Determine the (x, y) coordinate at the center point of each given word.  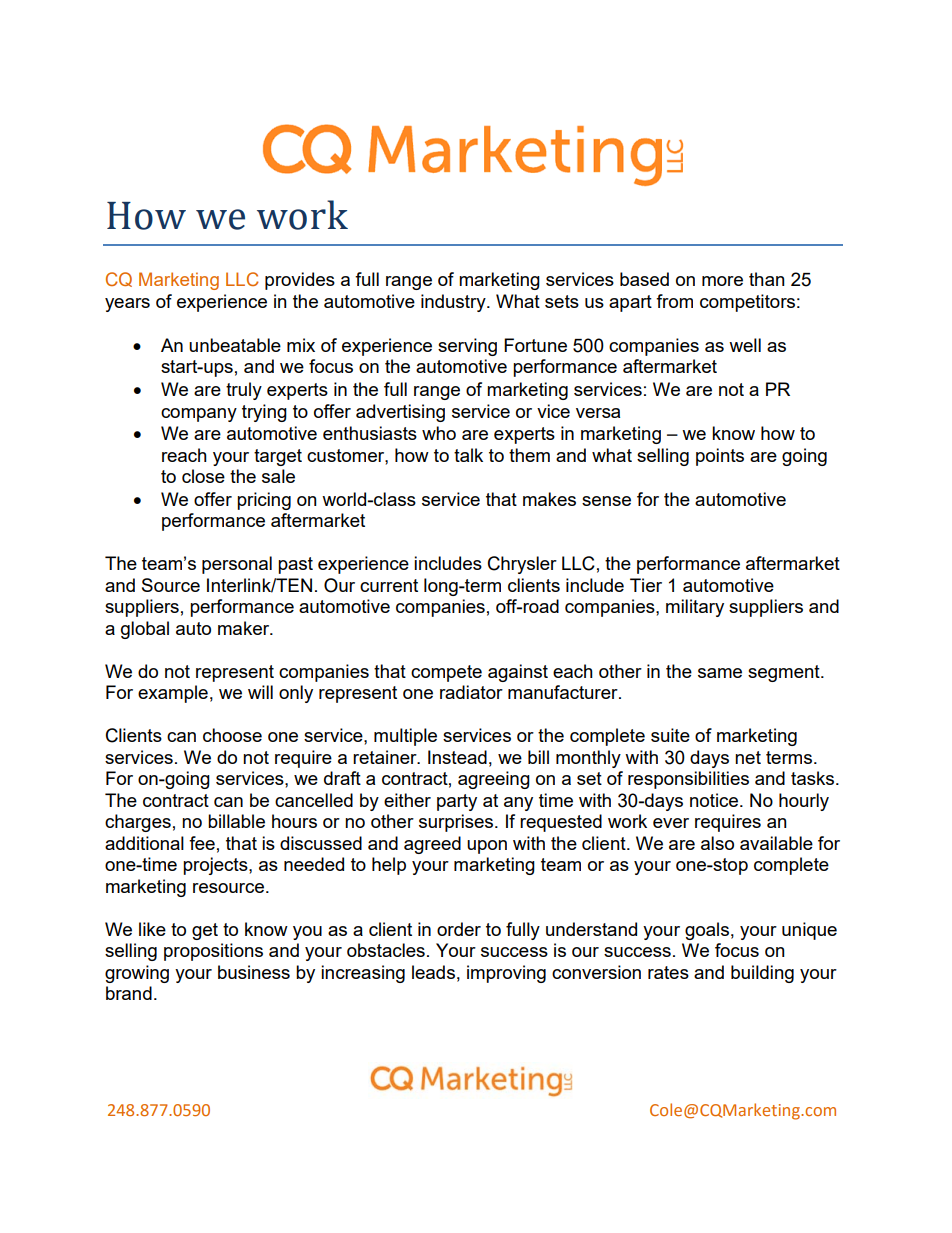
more (722, 281)
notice (715, 800)
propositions (213, 952)
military (695, 608)
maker (245, 628)
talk (468, 455)
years (127, 305)
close (203, 476)
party (457, 802)
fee (202, 843)
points (720, 457)
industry (454, 303)
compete (446, 673)
